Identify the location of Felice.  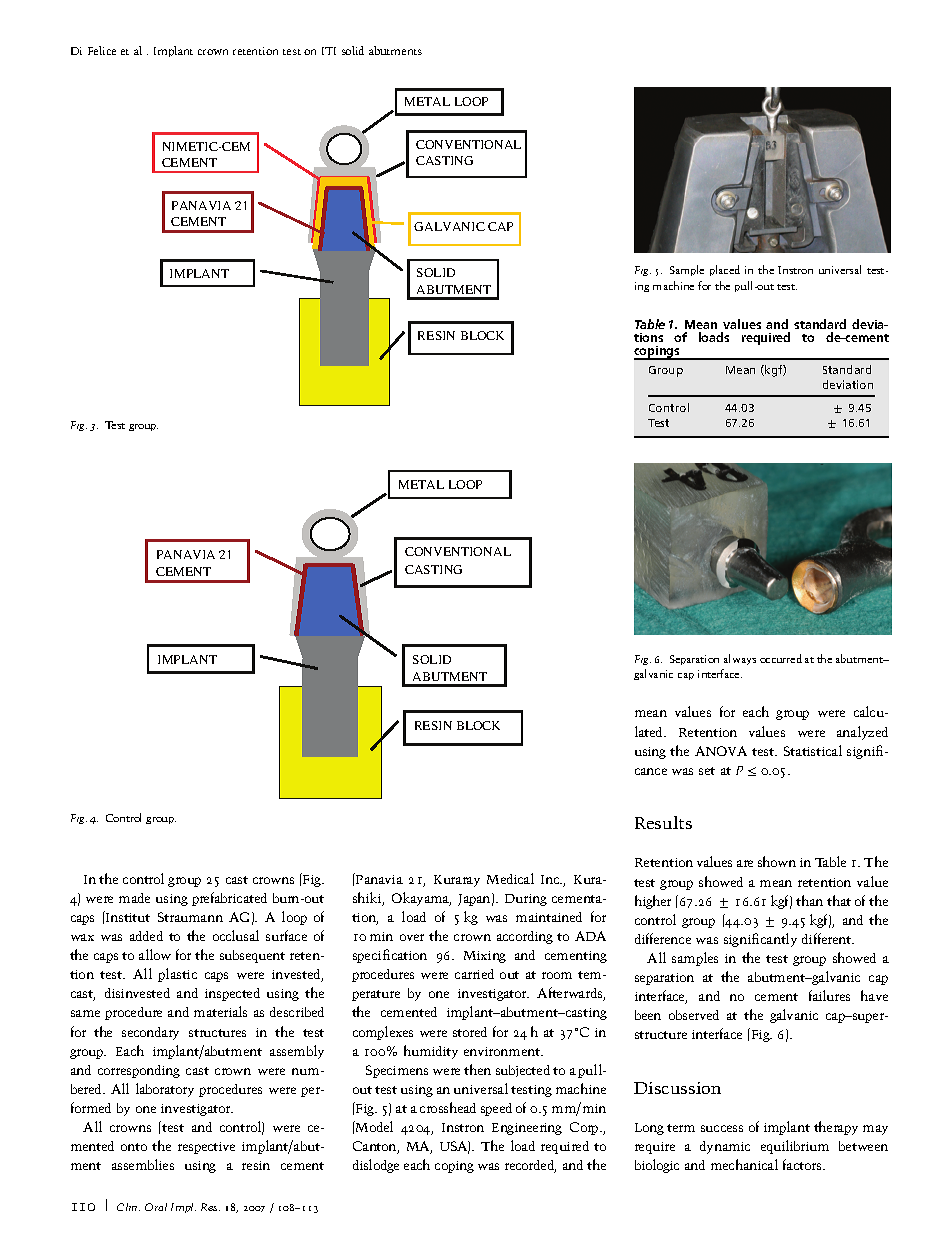
(102, 50).
